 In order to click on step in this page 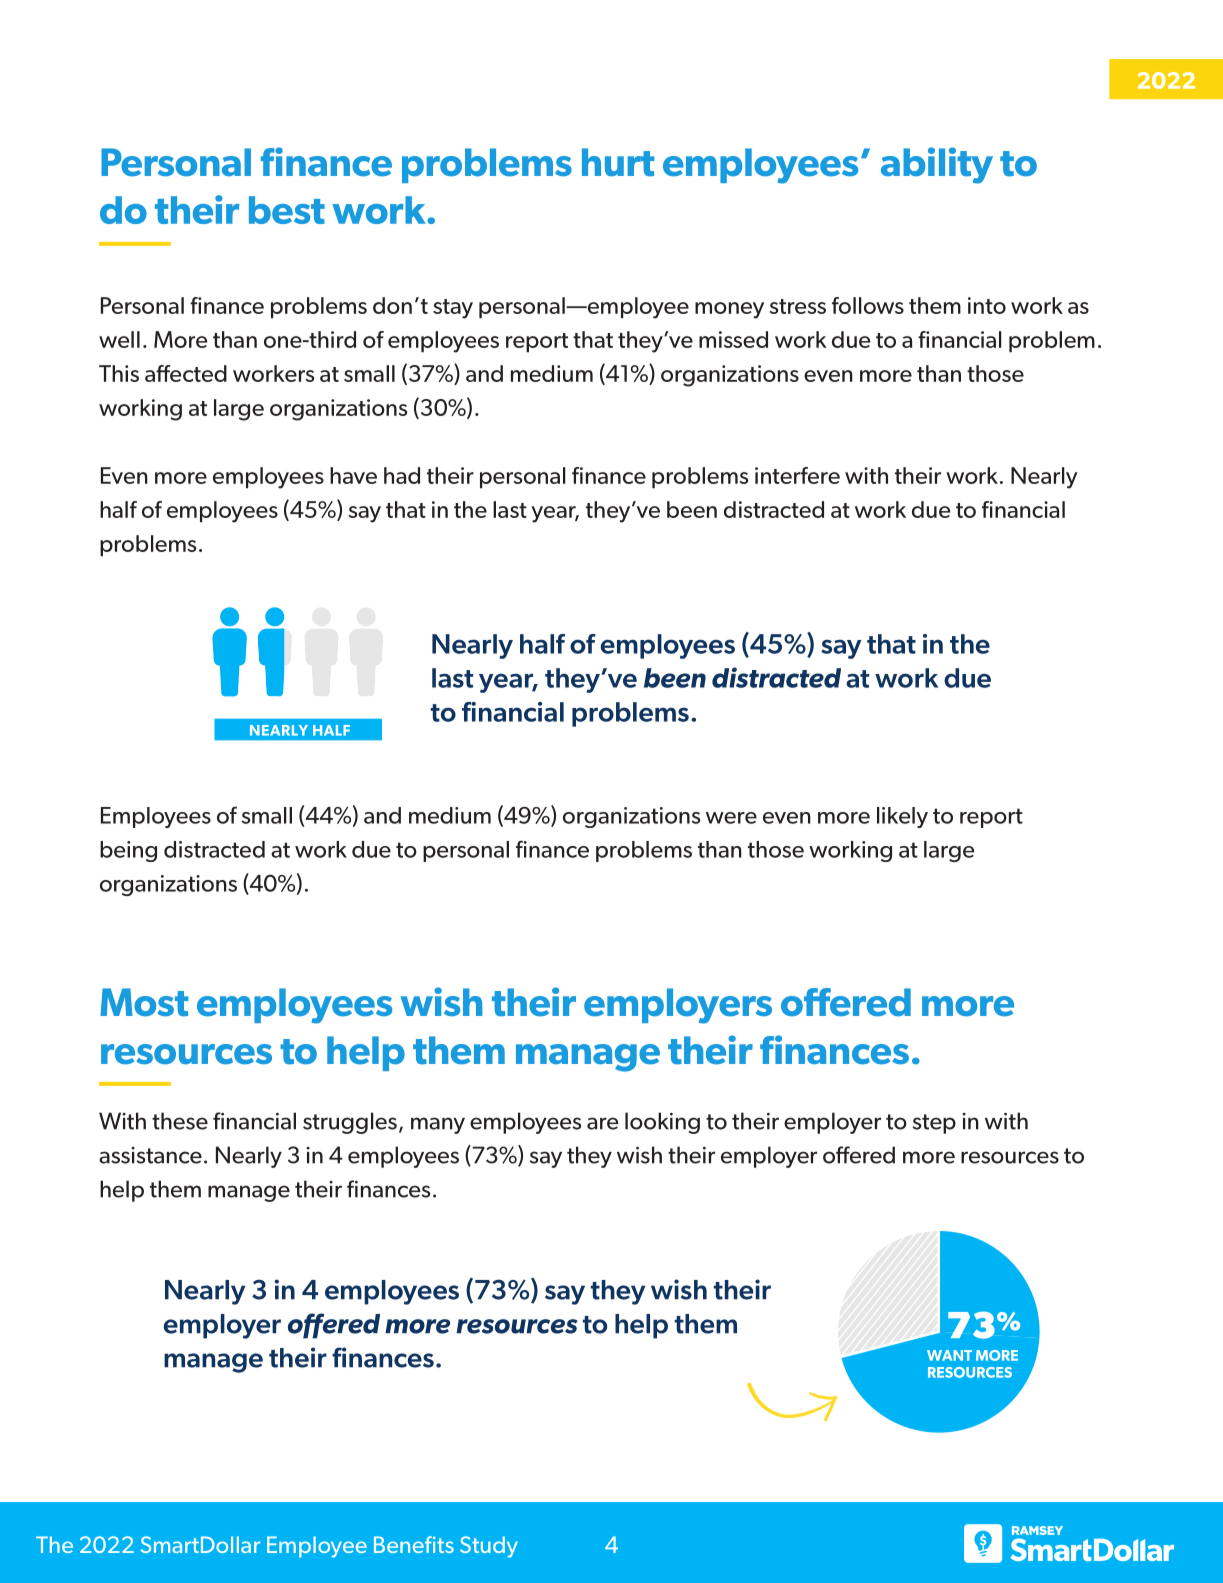, I will do `click(934, 1124)`.
